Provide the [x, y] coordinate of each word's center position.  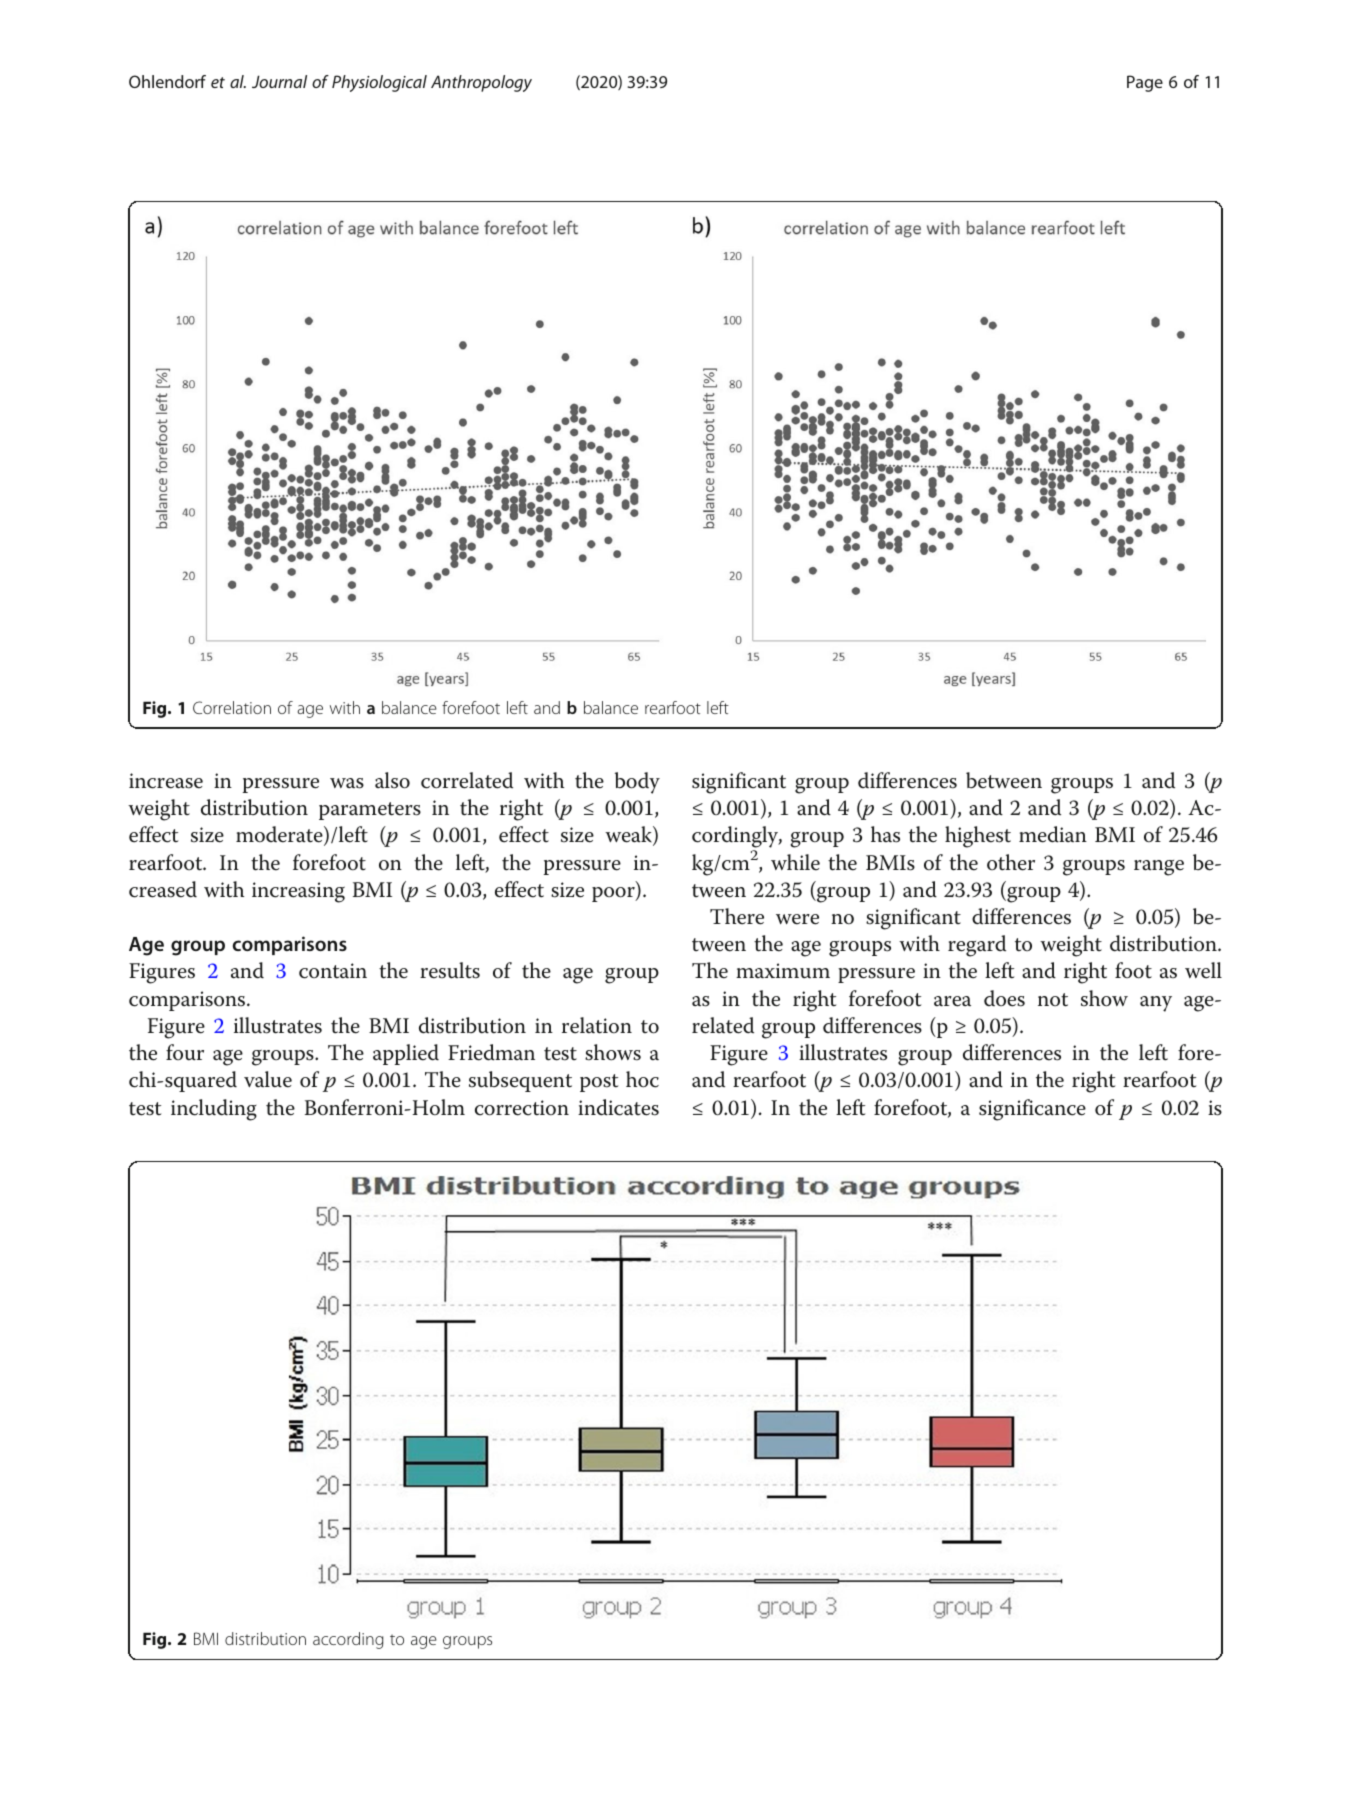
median [1053, 834]
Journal [279, 81]
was [347, 783]
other [1011, 862]
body [637, 783]
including [214, 1110]
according [348, 1640]
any [1156, 1004]
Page [1145, 83]
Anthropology [481, 83]
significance [1032, 1110]
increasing [298, 892]
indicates [618, 1107]
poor [614, 894]
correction [522, 1108]
